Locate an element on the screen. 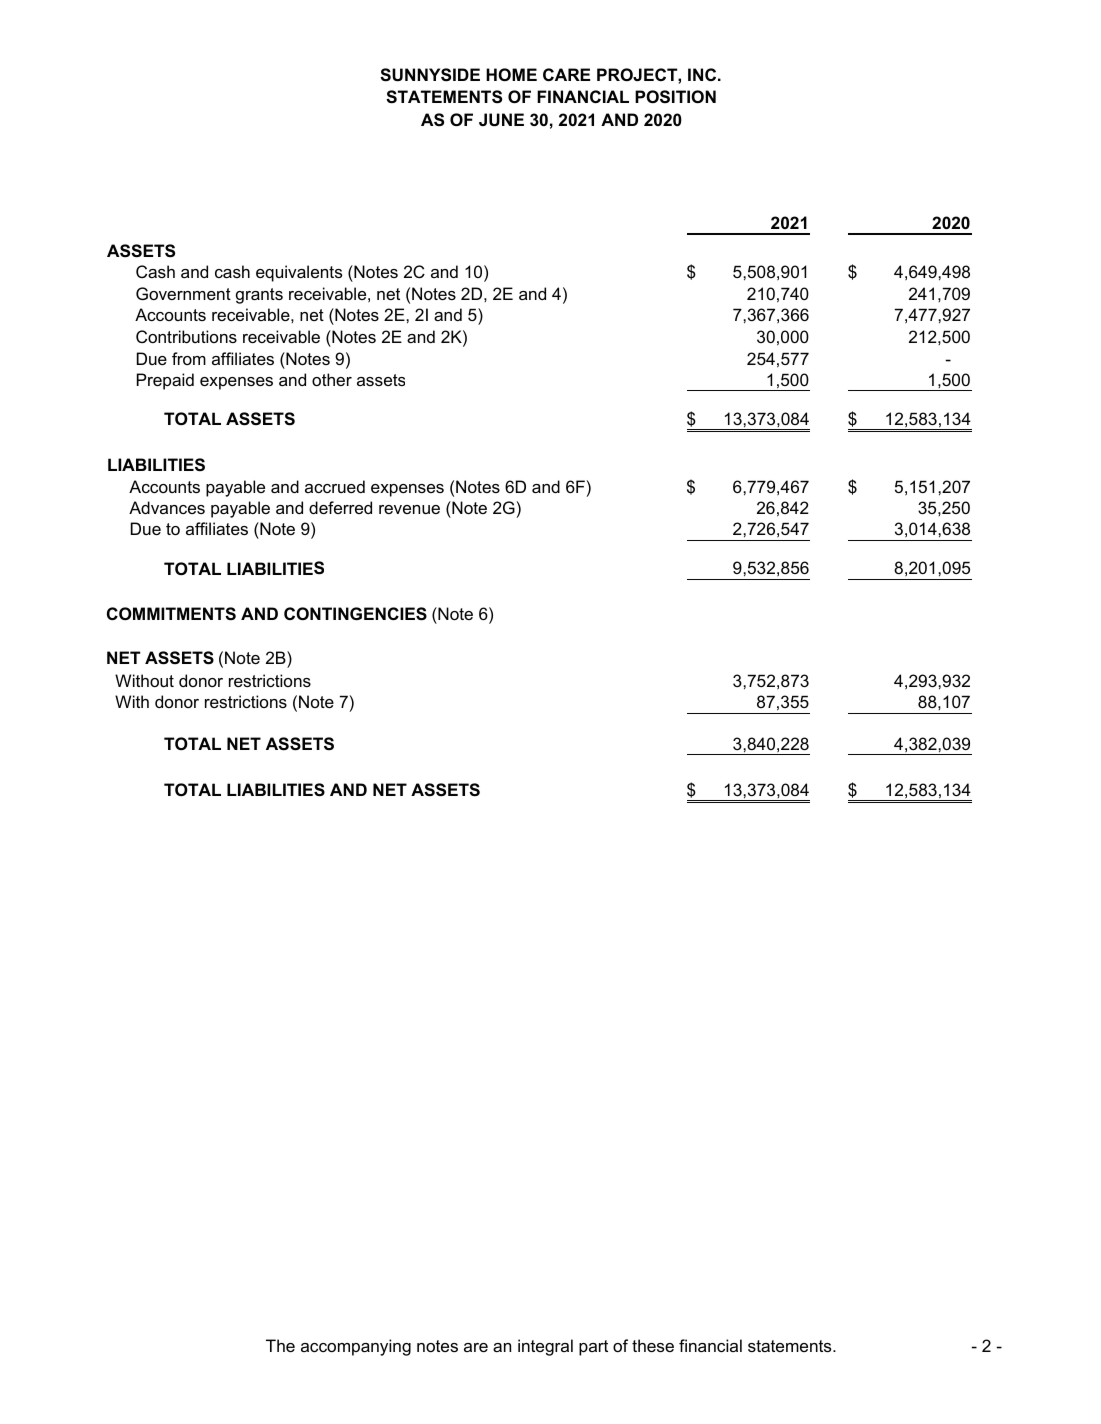 The height and width of the screenshot is (1424, 1101). equivalents is located at coordinates (299, 273).
